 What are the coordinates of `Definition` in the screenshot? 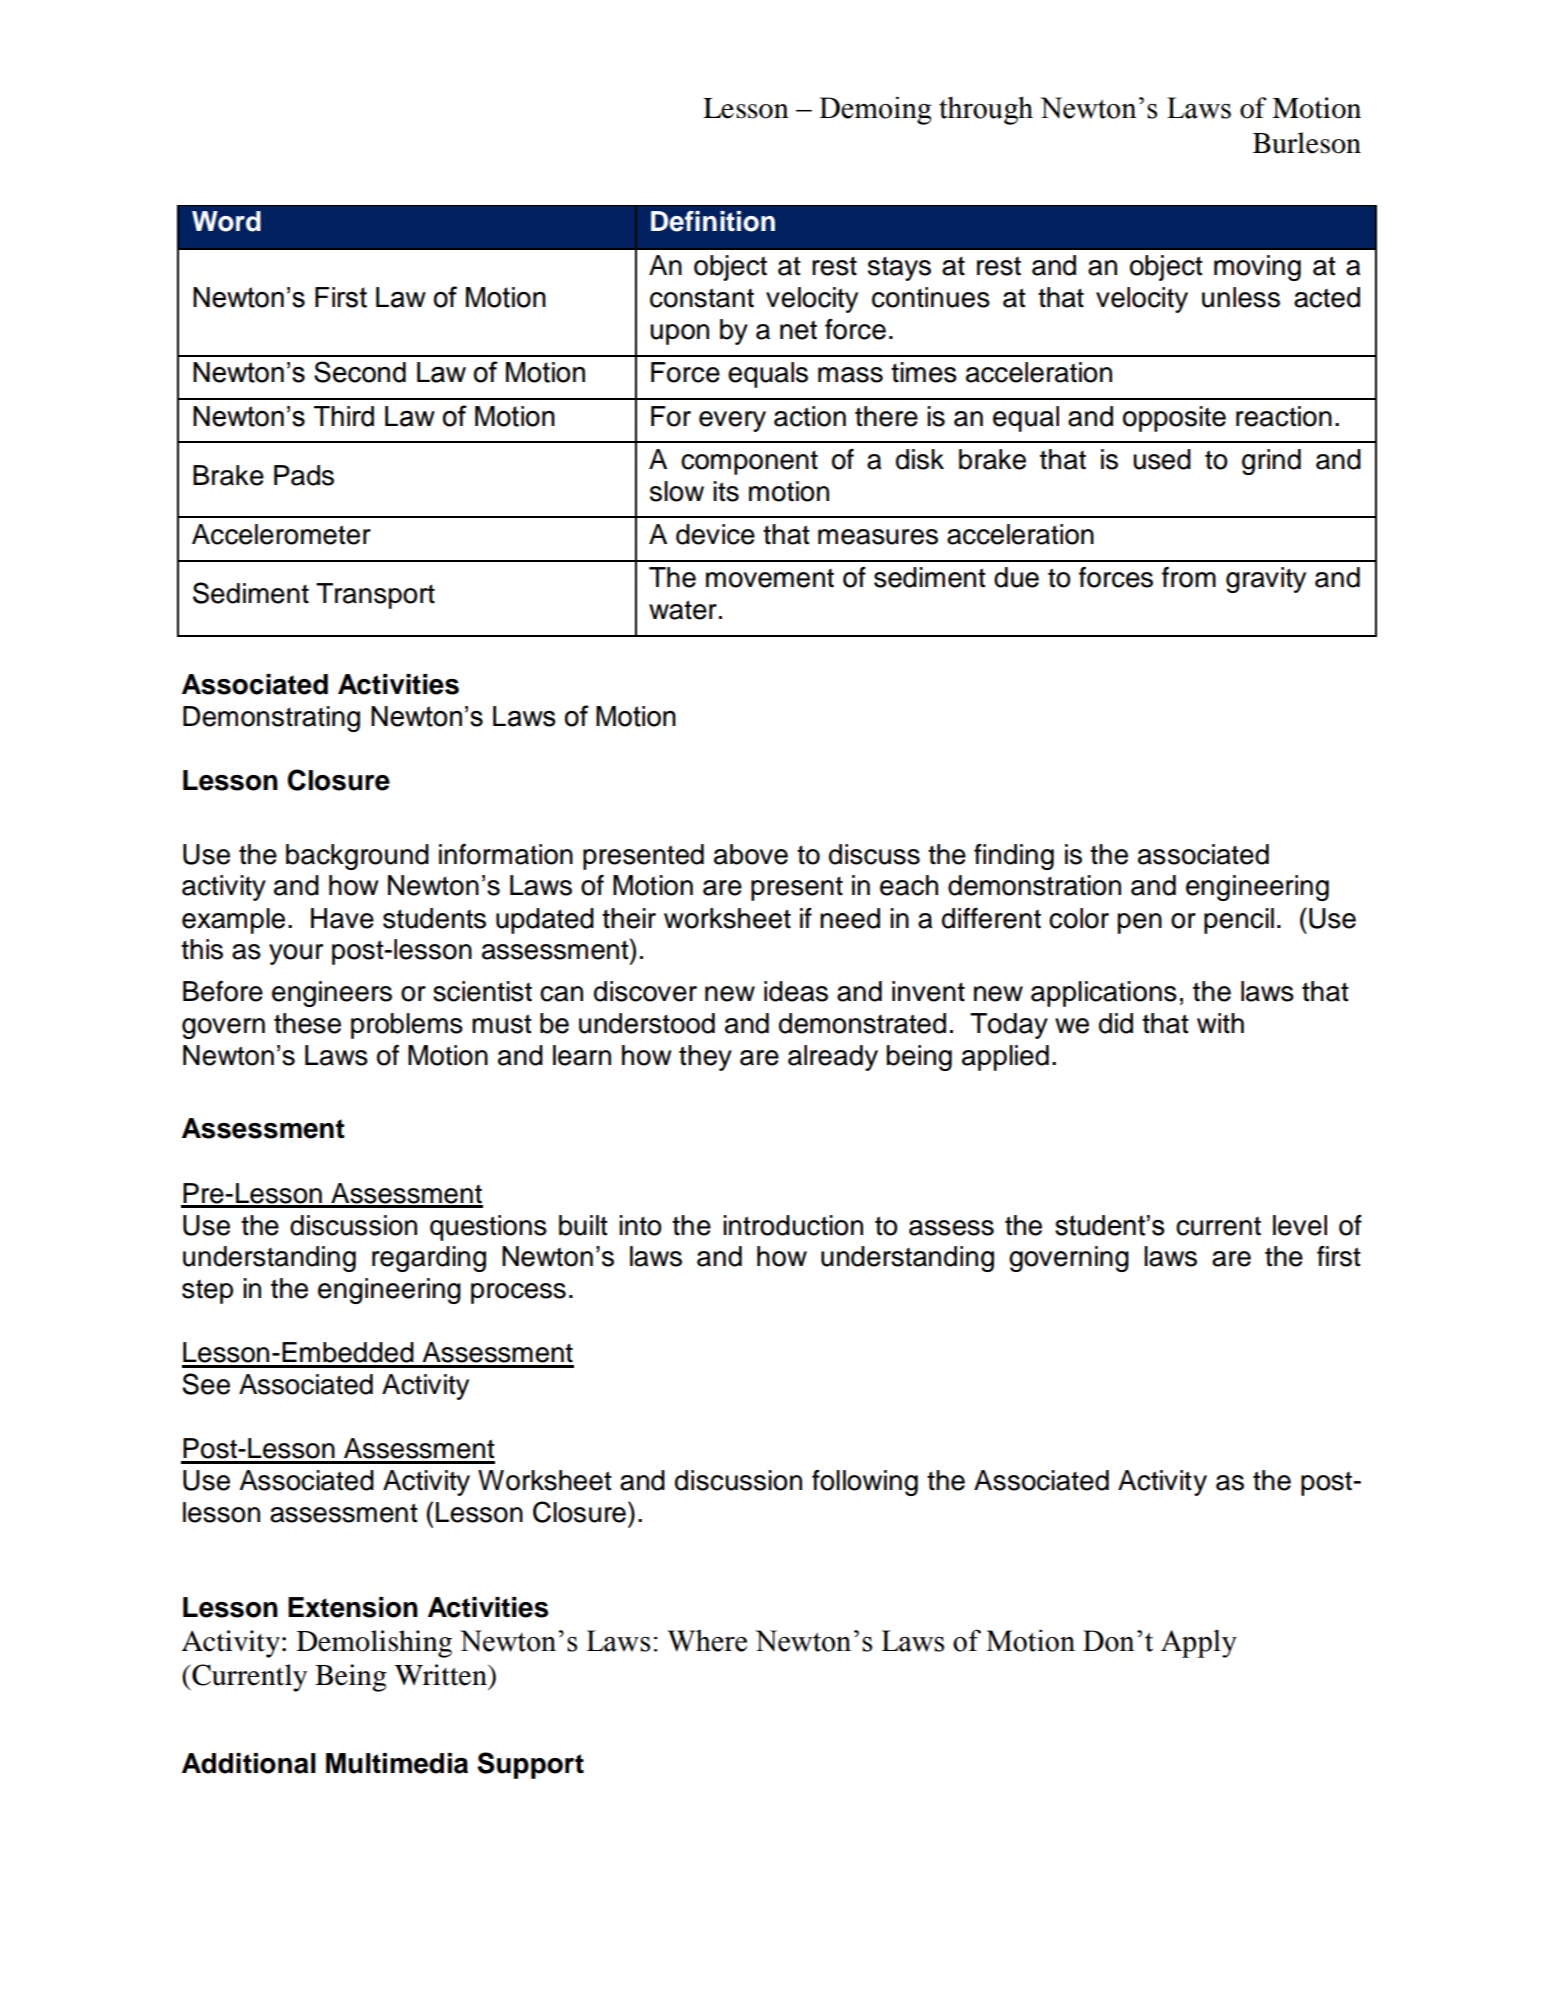 It's located at (713, 221).
